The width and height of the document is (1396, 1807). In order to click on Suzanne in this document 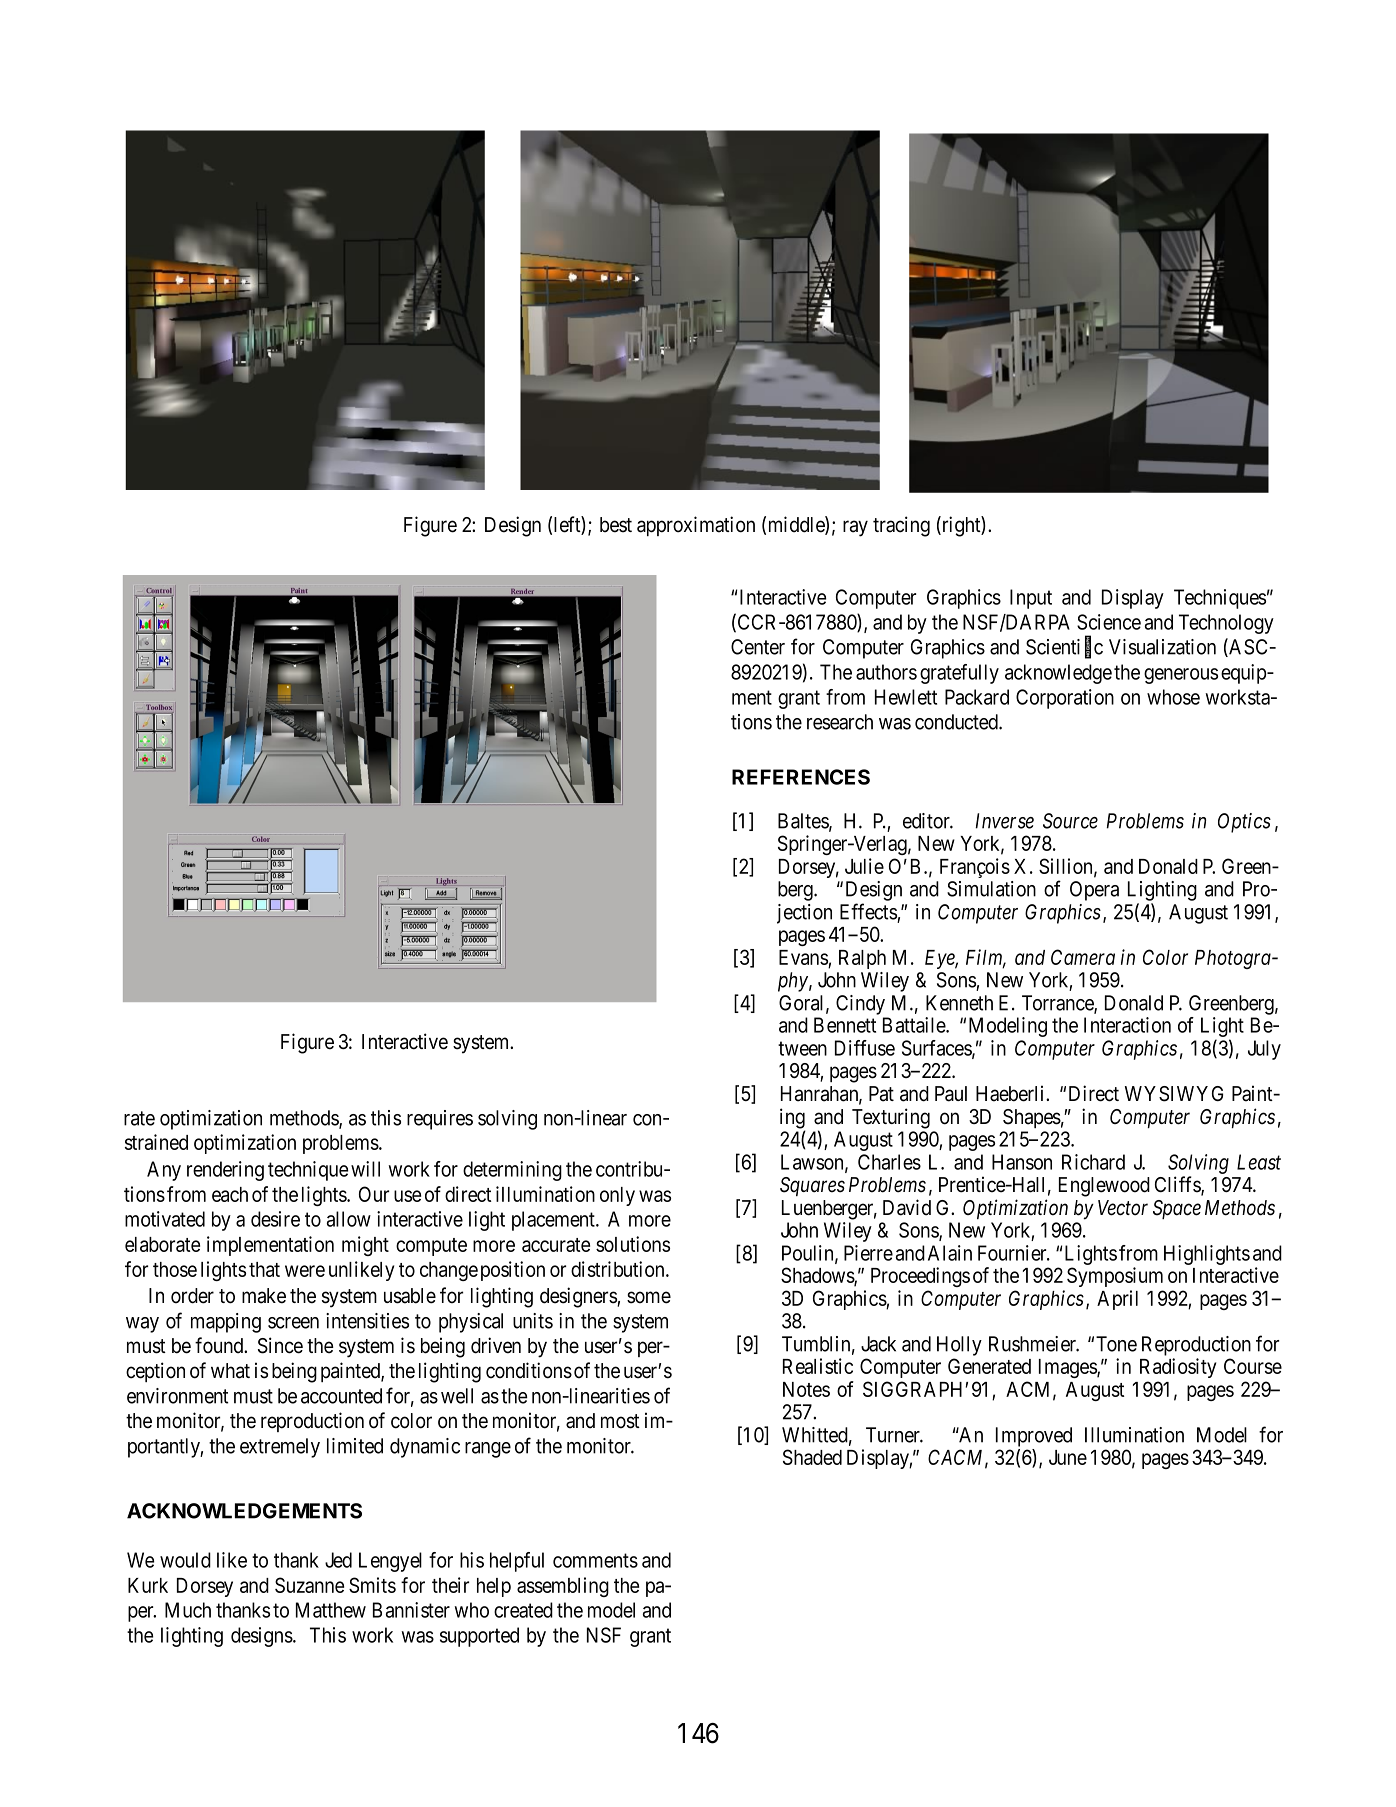, I will do `click(309, 1585)`.
